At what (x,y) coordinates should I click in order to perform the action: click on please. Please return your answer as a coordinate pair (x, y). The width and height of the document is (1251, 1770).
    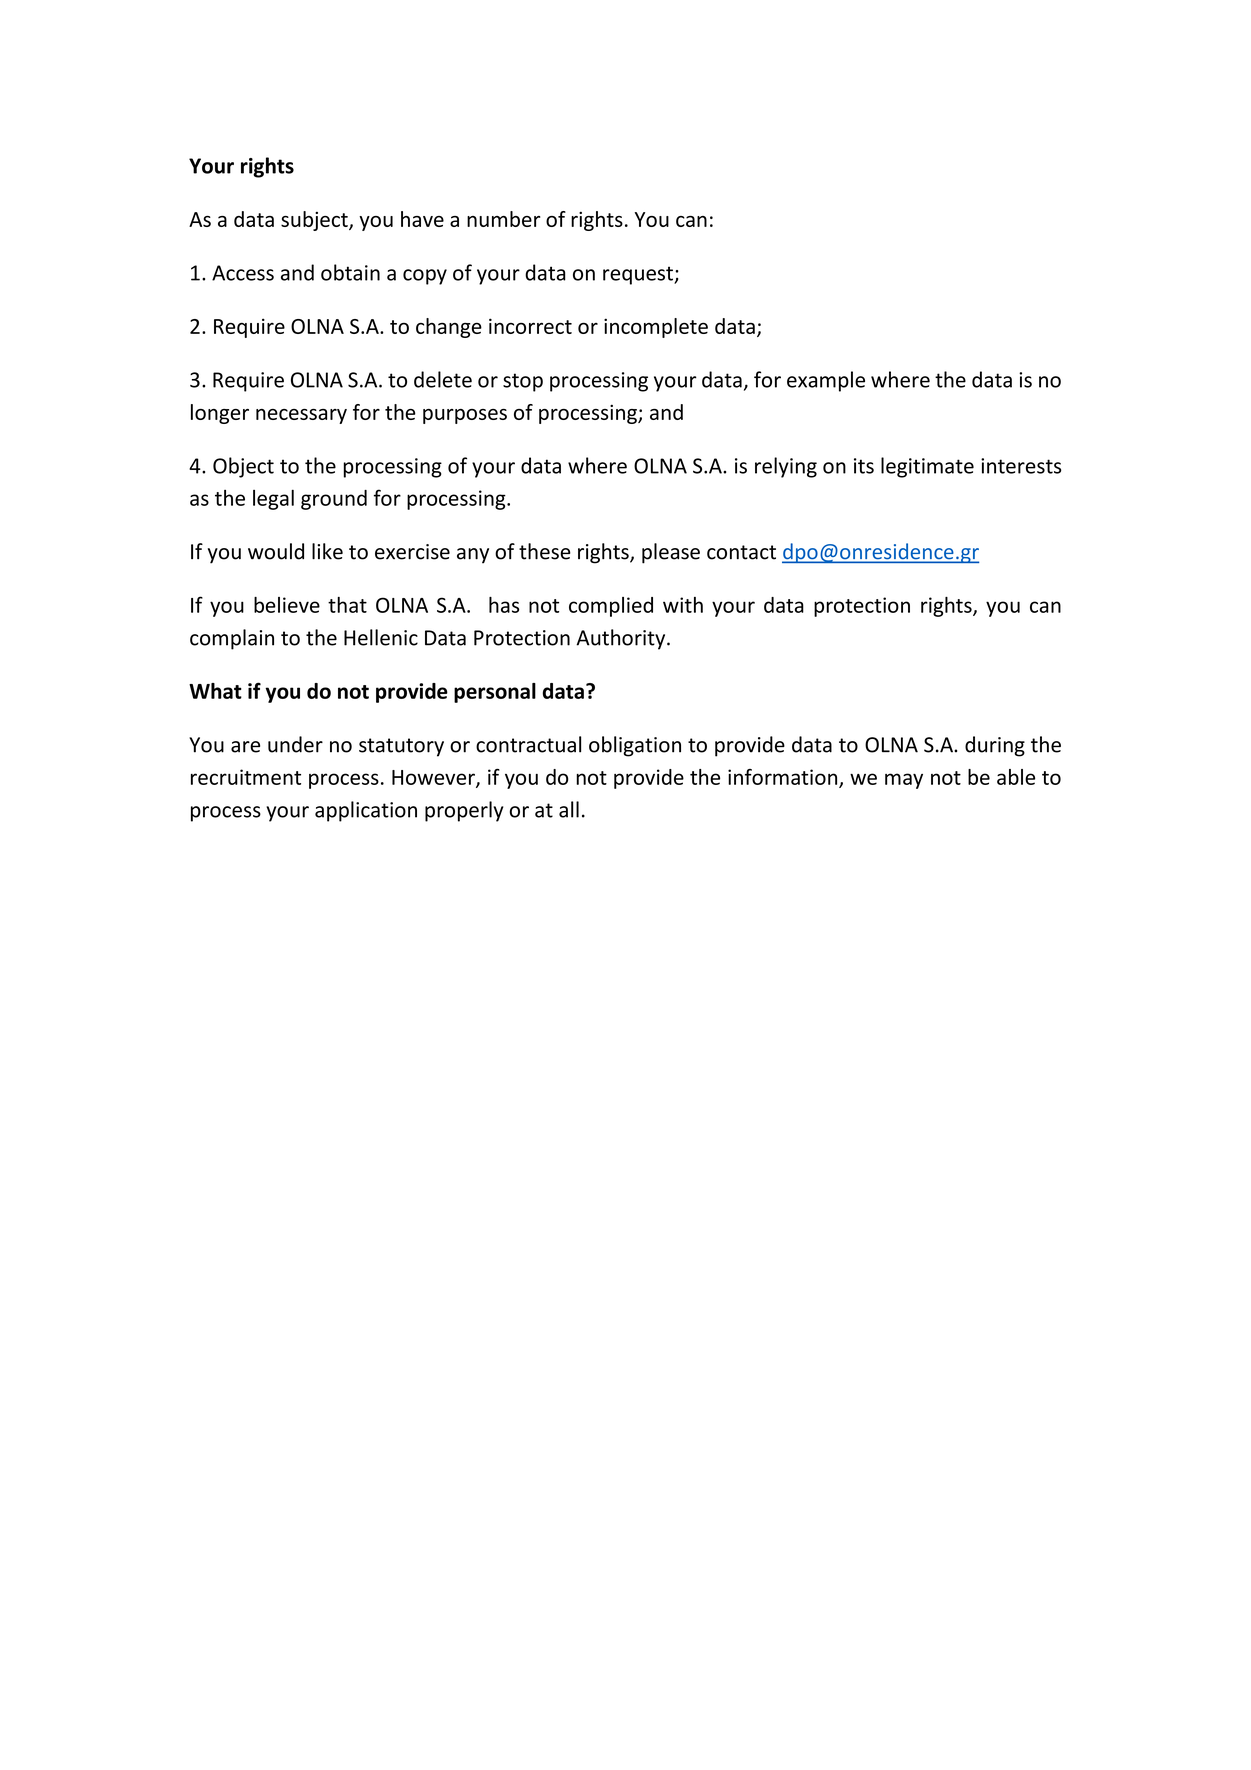
    Looking at the image, I should click on (671, 553).
